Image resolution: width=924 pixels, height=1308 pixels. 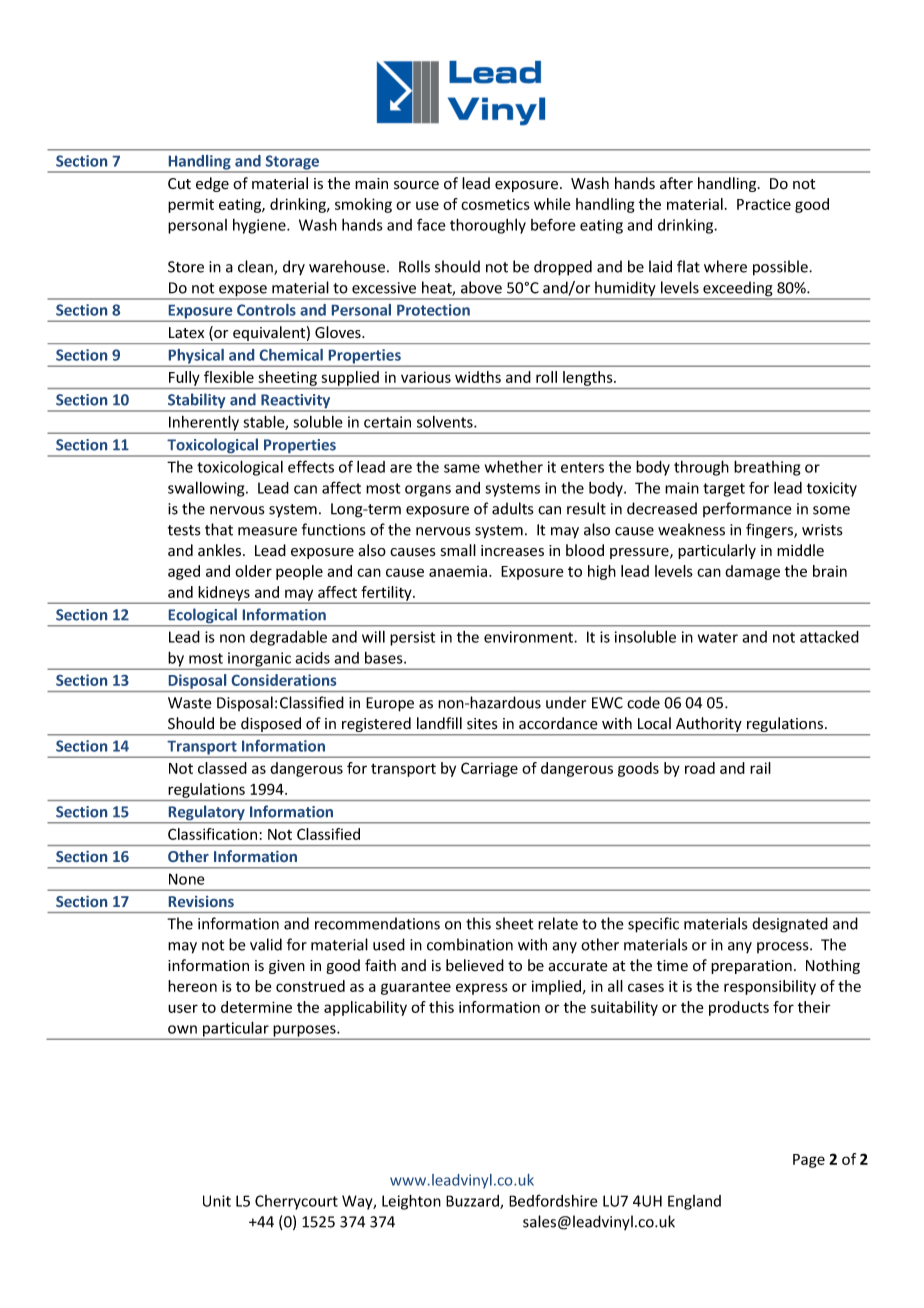 What do you see at coordinates (482, 724) in the page?
I see `sites` at bounding box center [482, 724].
